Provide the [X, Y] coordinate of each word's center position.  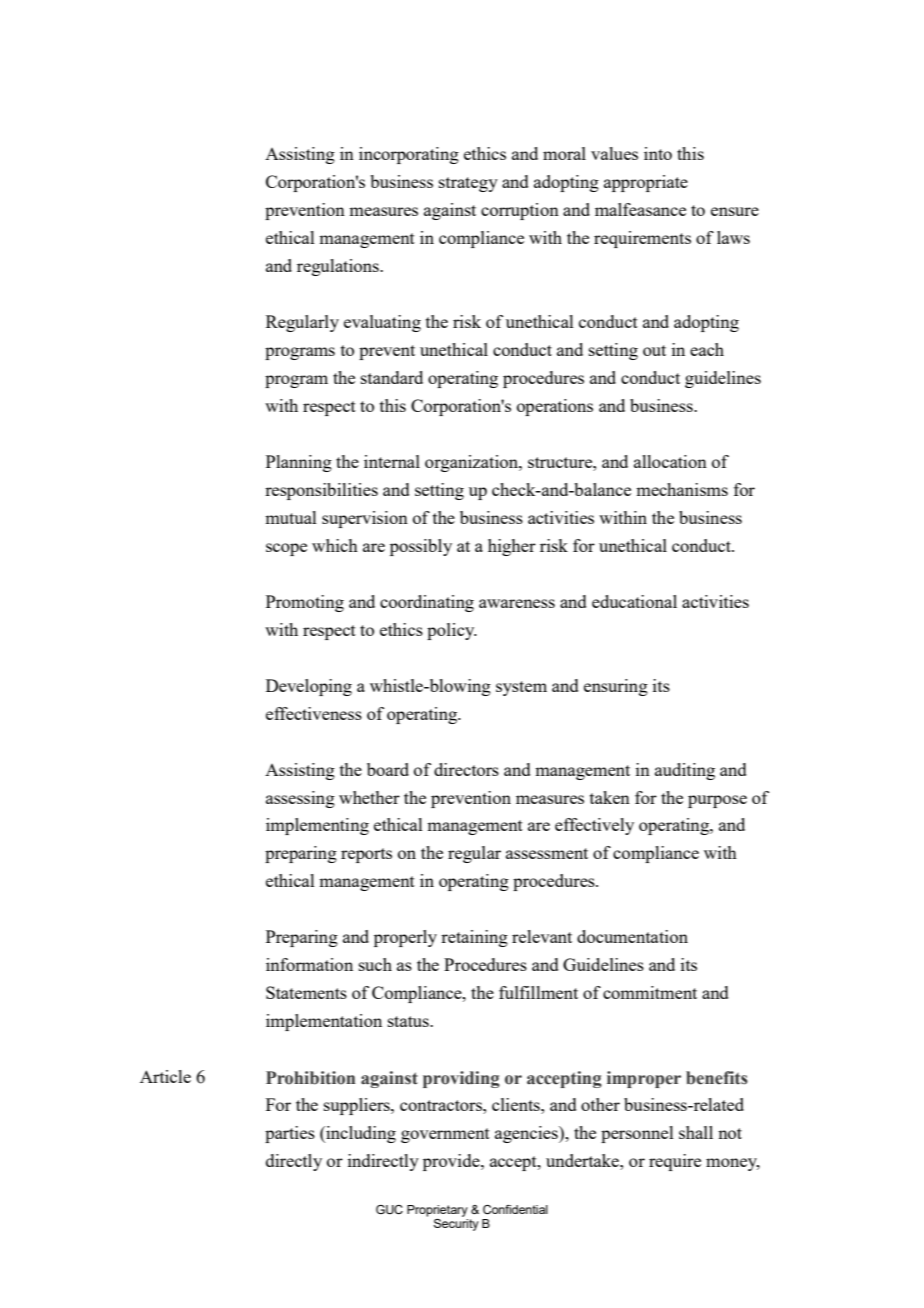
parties [290, 1134]
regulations [339, 267]
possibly [421, 547]
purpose [717, 801]
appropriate [646, 183]
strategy [468, 184]
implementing [317, 826]
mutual [291, 517]
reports [366, 855]
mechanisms [682, 489]
